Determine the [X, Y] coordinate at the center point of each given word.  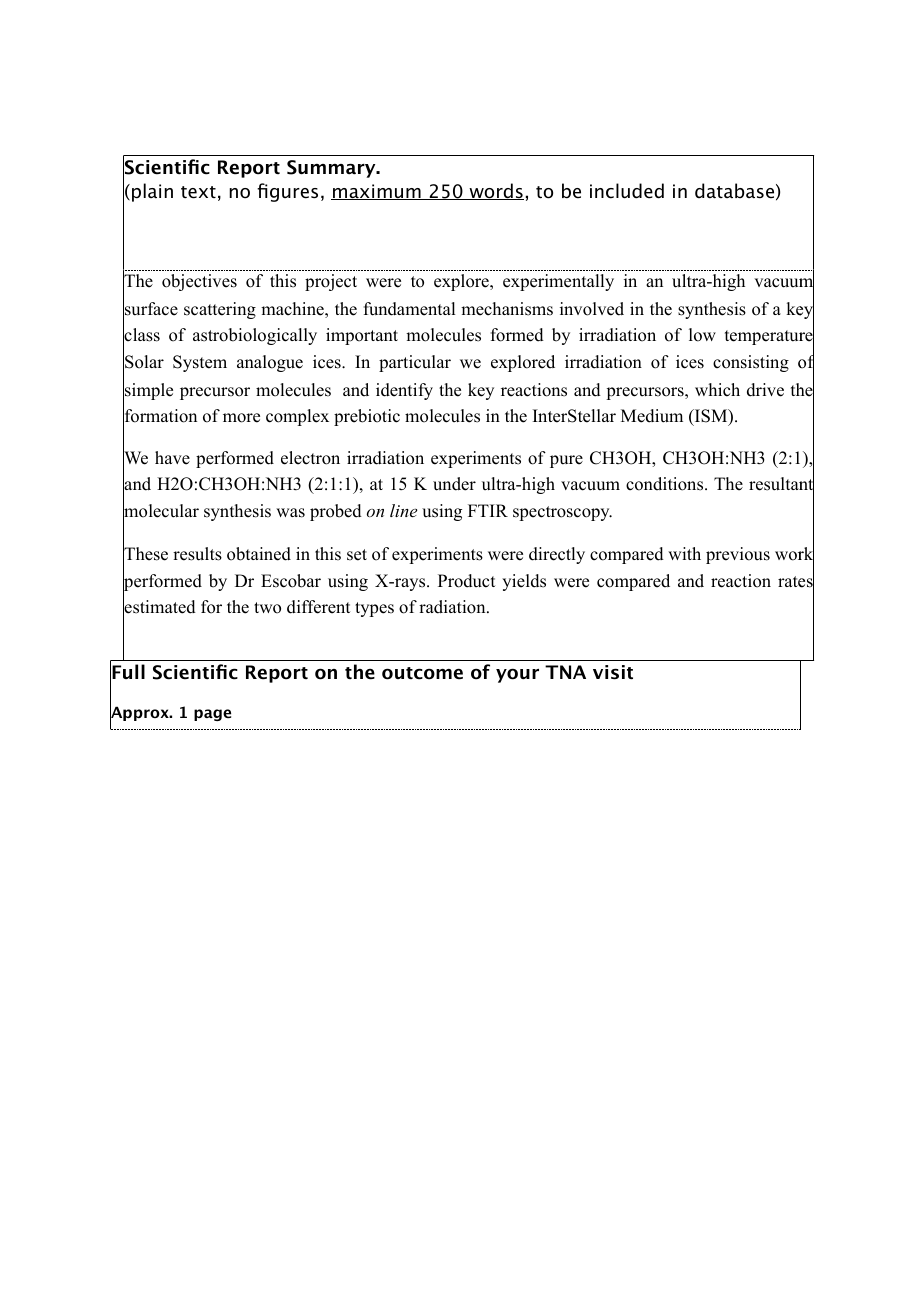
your [517, 675]
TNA [565, 672]
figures [287, 192]
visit [613, 672]
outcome [422, 673]
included [627, 191]
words [495, 191]
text [198, 192]
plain [152, 192]
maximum [377, 192]
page [212, 715]
